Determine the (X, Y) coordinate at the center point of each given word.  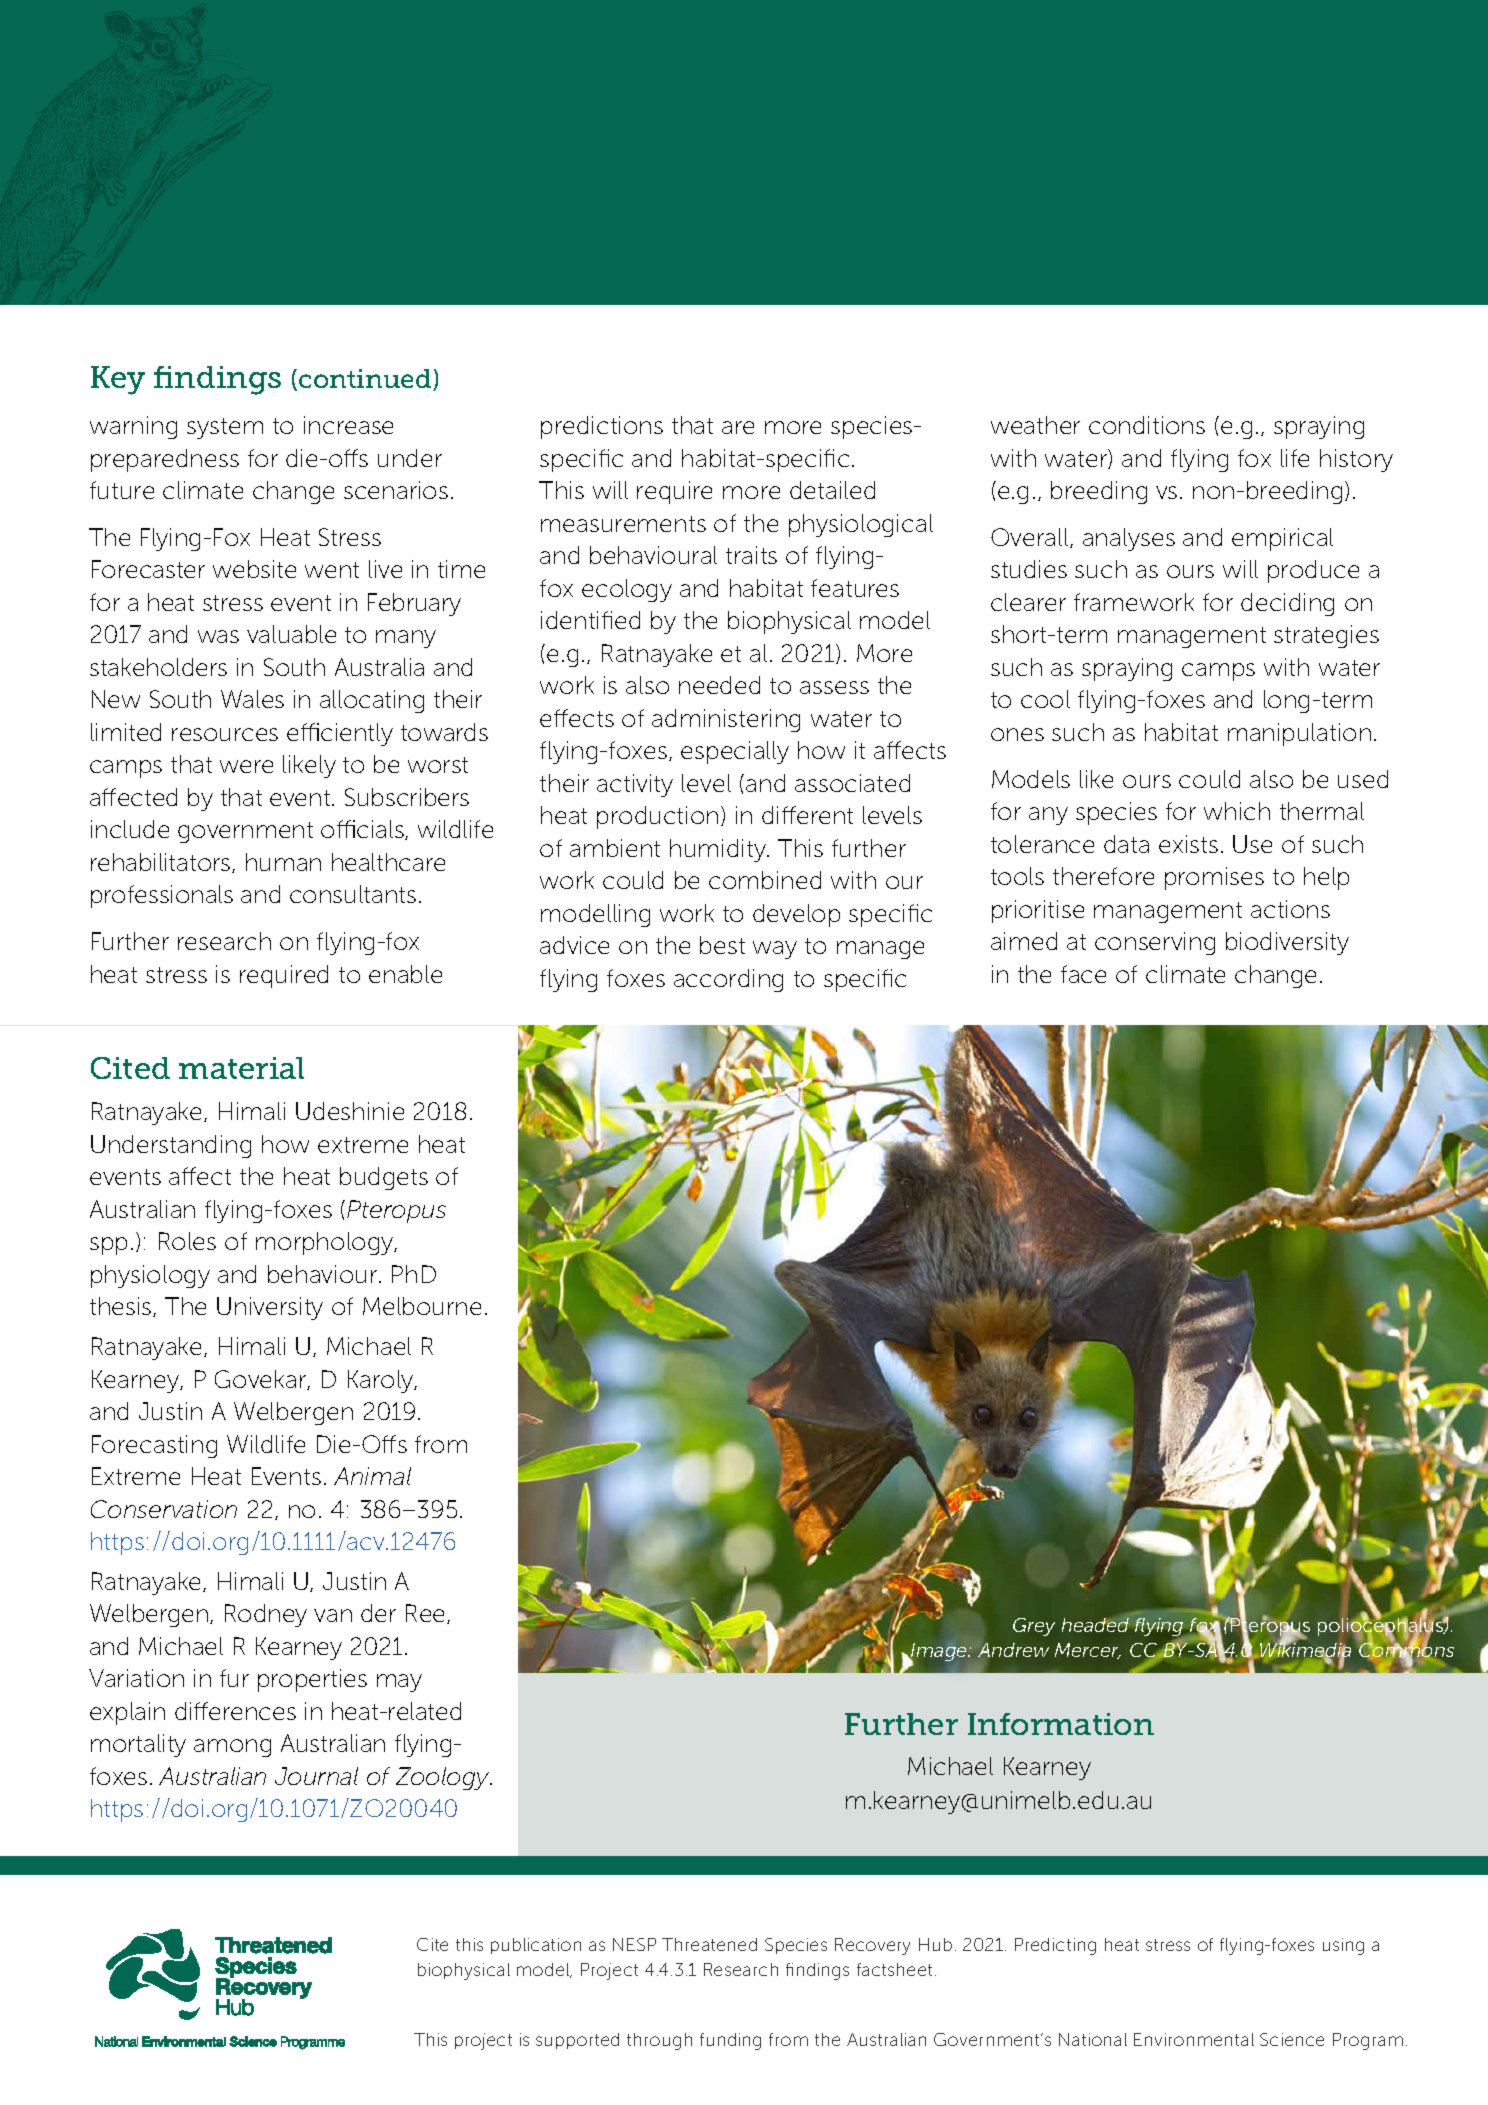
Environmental (1194, 2039)
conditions (1147, 425)
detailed (832, 490)
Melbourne (422, 1306)
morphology (326, 1243)
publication (536, 1946)
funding (730, 2041)
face (1083, 974)
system (225, 428)
